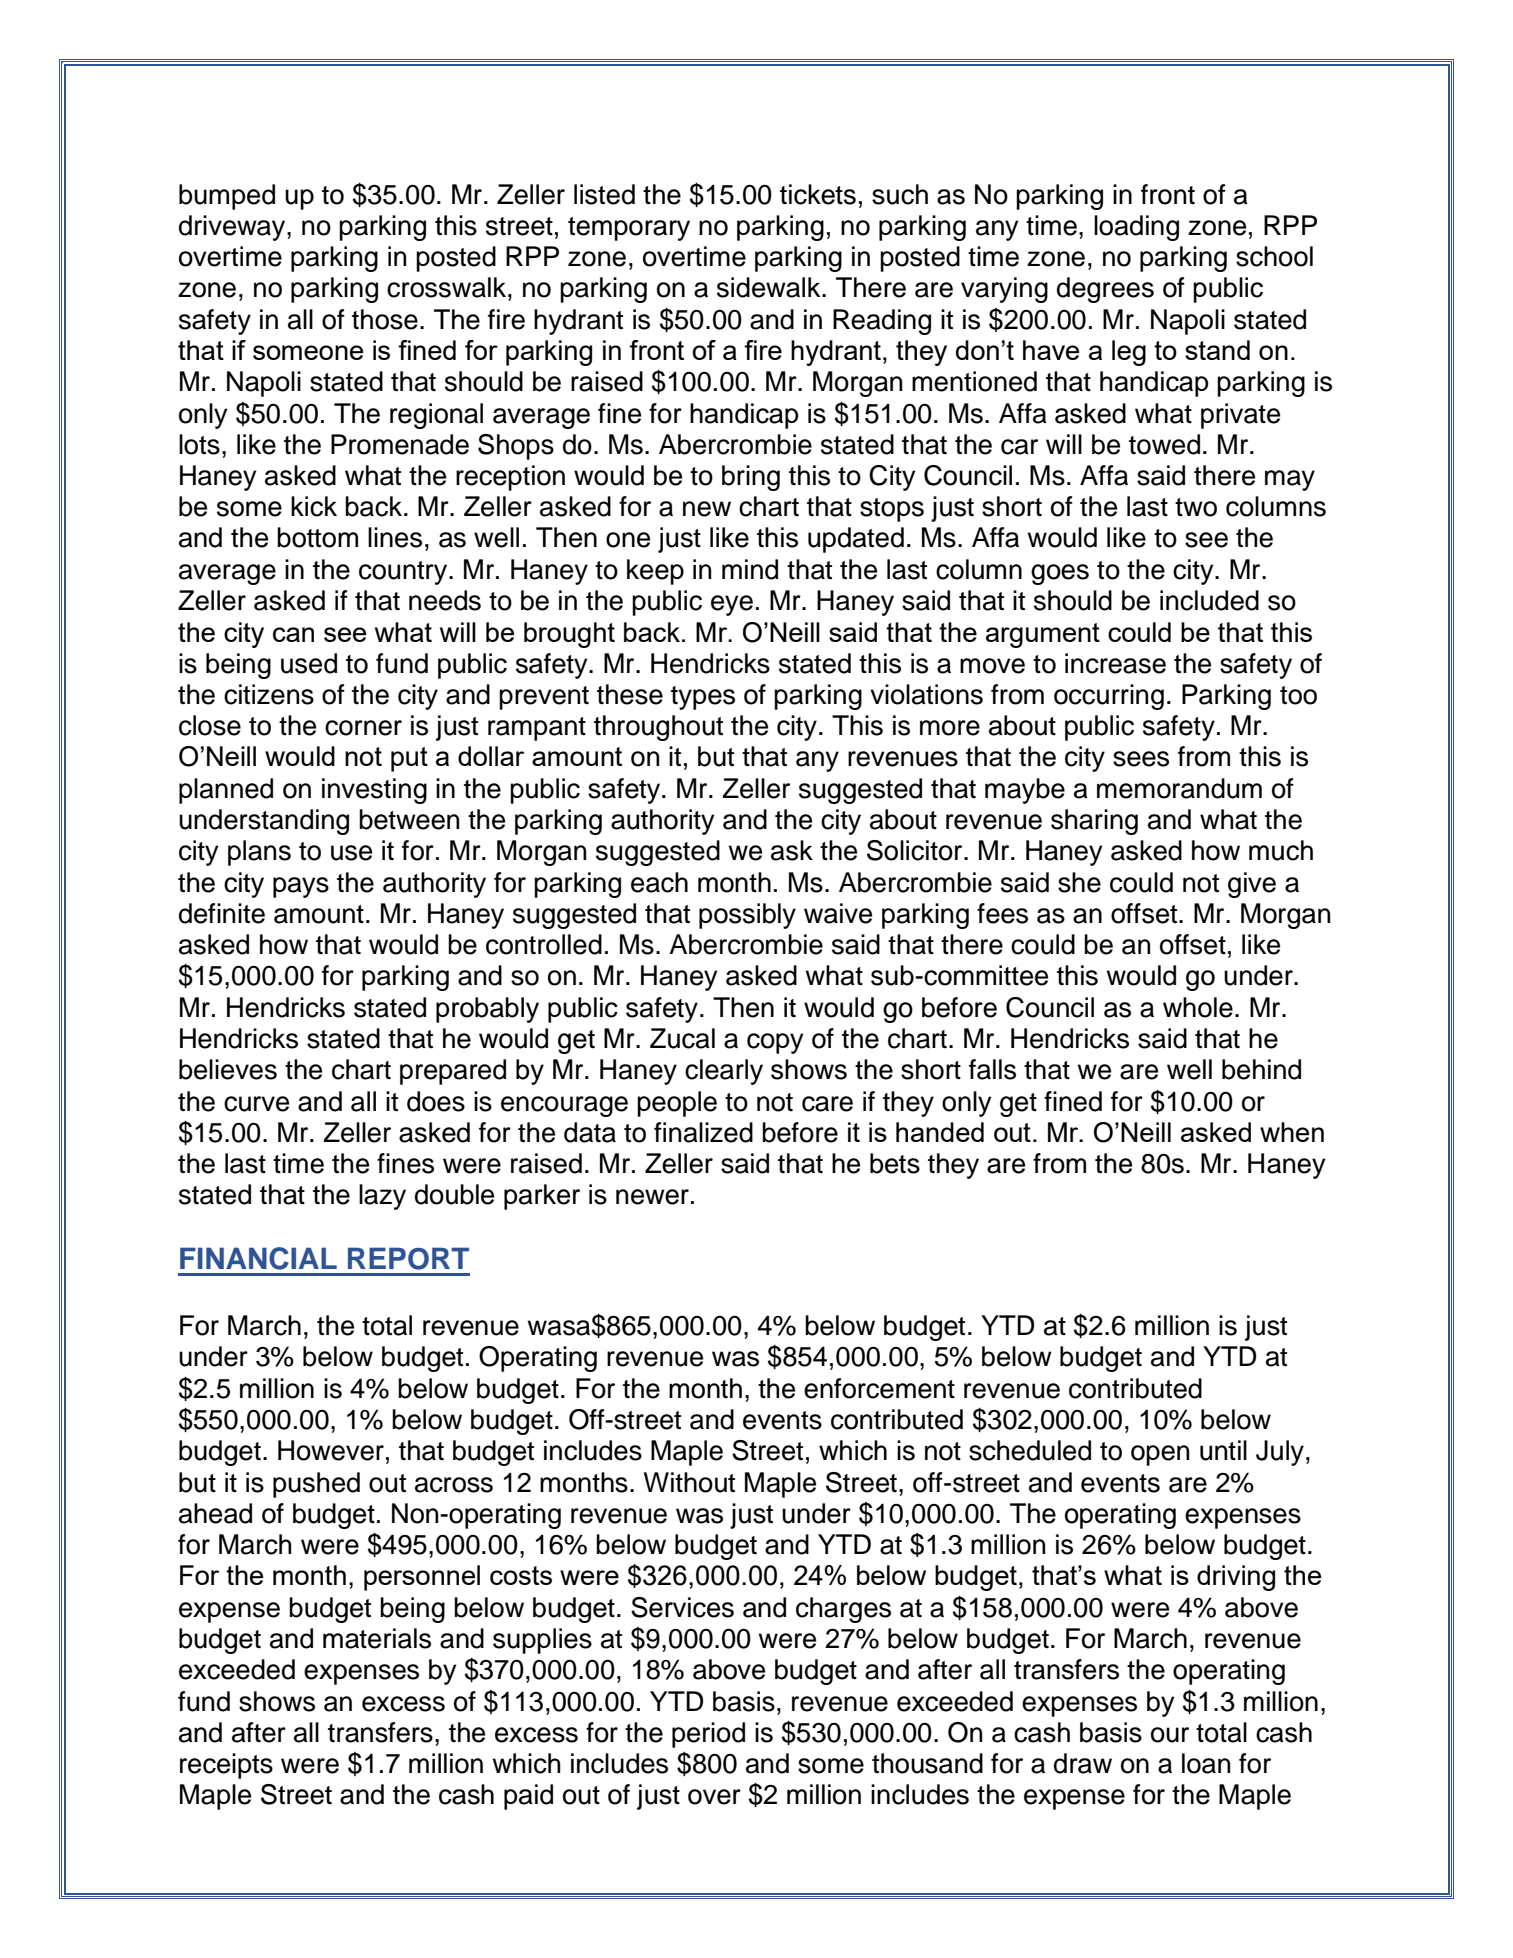 The width and height of the screenshot is (1513, 1958). What do you see at coordinates (708, 1735) in the screenshot?
I see `period` at bounding box center [708, 1735].
